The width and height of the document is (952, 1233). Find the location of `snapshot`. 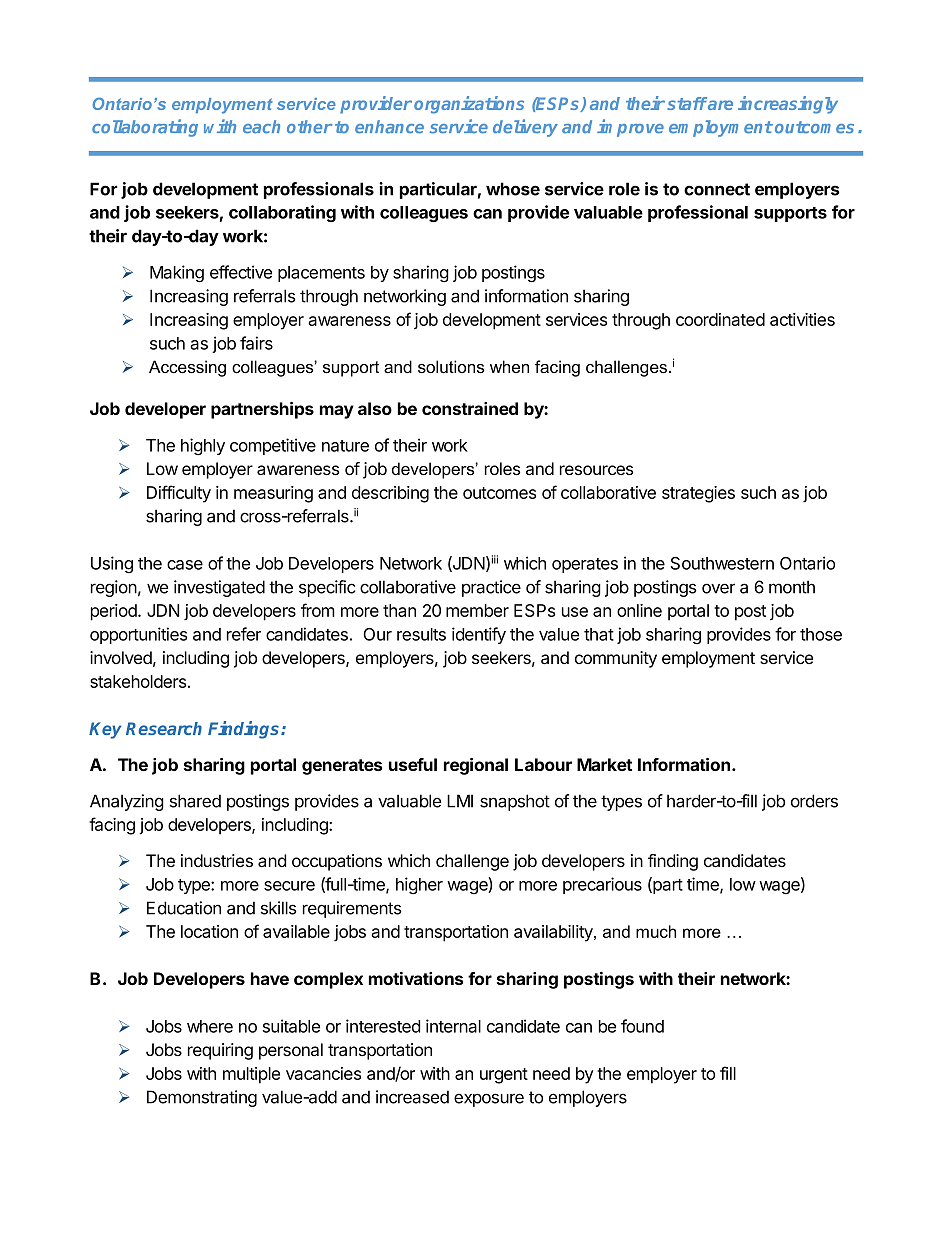

snapshot is located at coordinates (515, 802).
